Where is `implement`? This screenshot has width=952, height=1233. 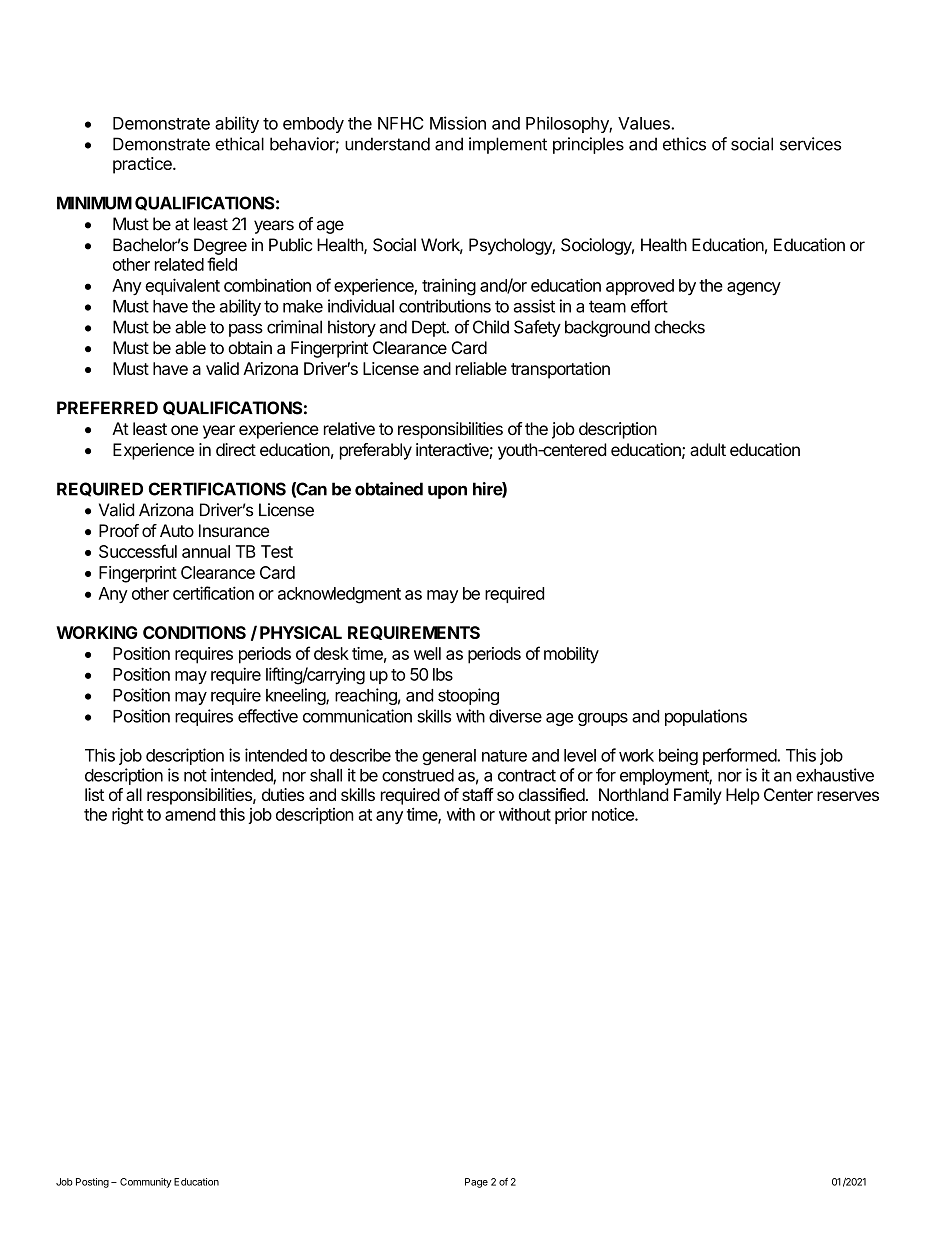 implement is located at coordinates (508, 145).
